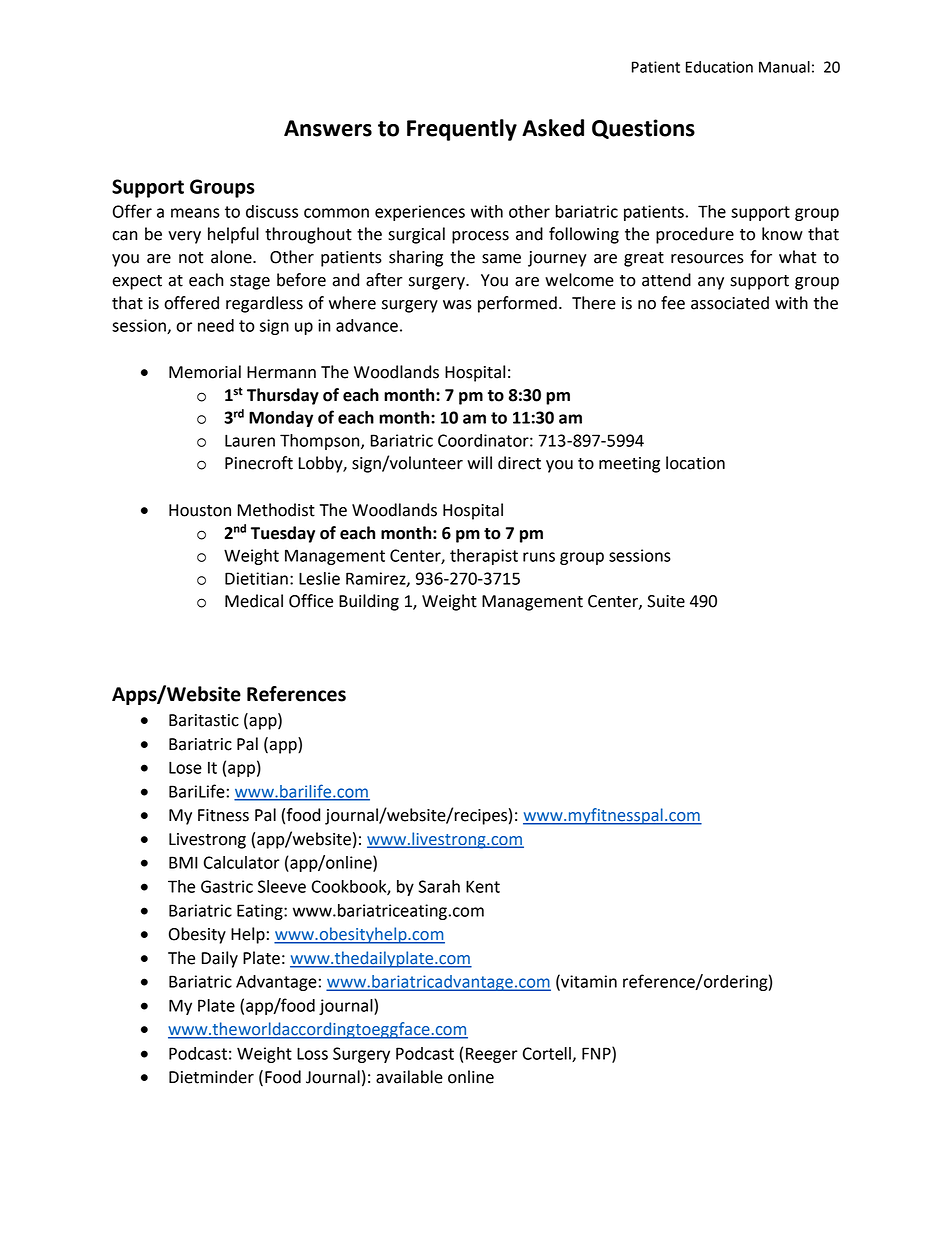 This page has height=1233, width=952. I want to click on Answers, so click(328, 128).
